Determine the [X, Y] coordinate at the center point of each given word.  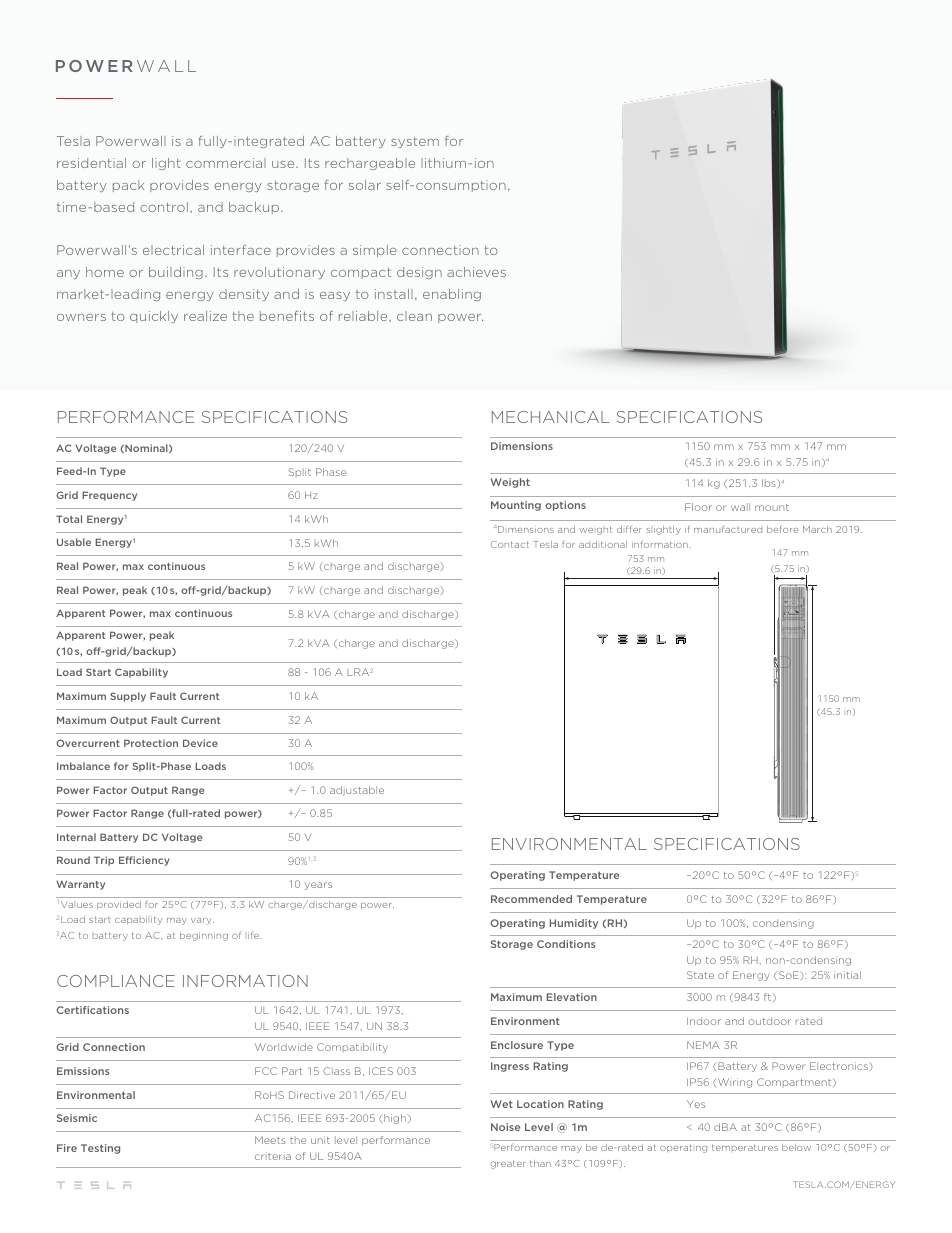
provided [119, 905]
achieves [476, 272]
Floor [698, 507]
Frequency [109, 496]
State [700, 975]
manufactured [728, 529]
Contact [510, 544]
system [415, 142]
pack [128, 186]
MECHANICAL [551, 417]
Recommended [531, 899]
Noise [505, 1127]
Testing [100, 1149]
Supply [128, 697]
